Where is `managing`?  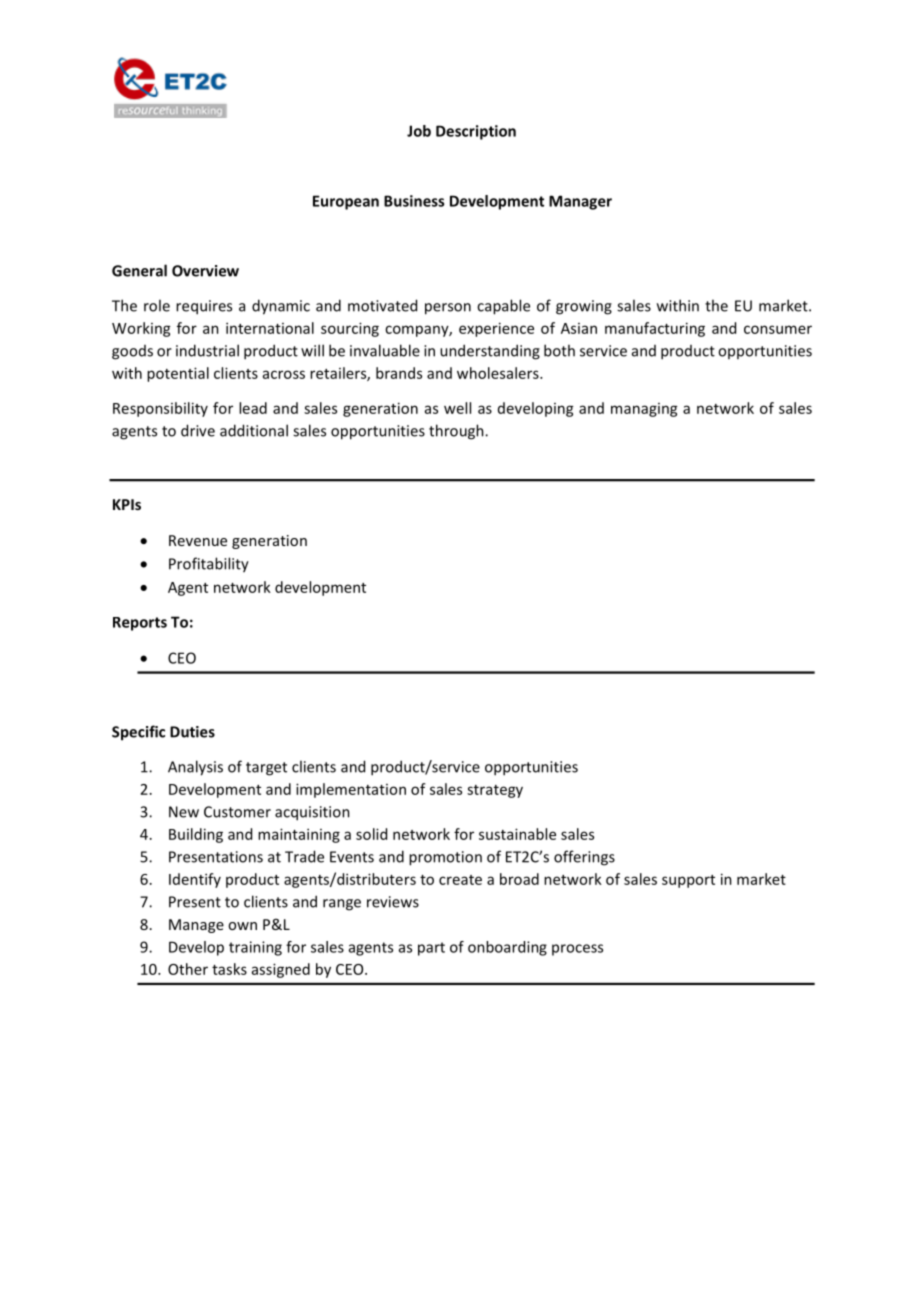
managing is located at coordinates (644, 410).
